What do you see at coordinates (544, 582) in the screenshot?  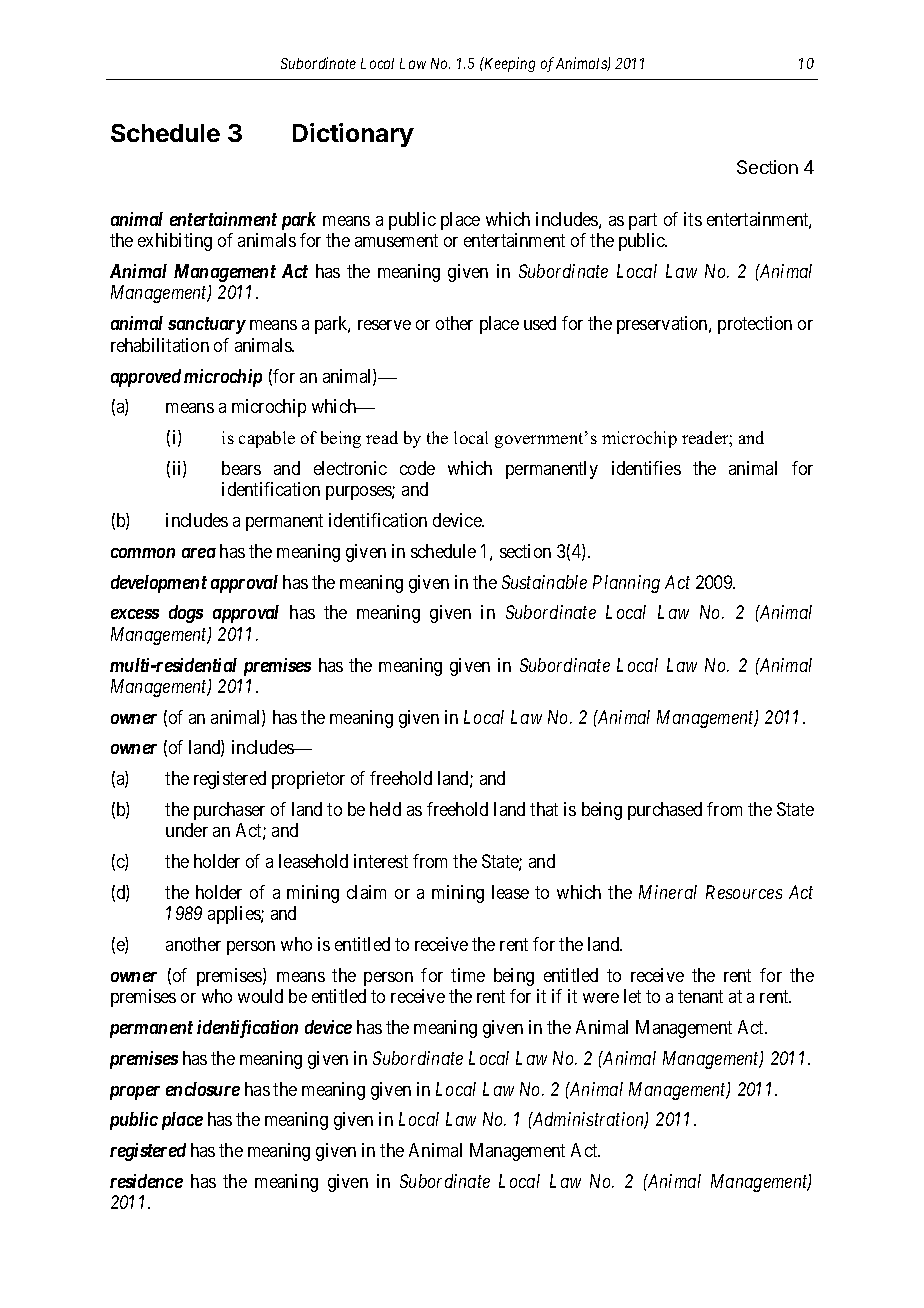 I see `Sustainable` at bounding box center [544, 582].
